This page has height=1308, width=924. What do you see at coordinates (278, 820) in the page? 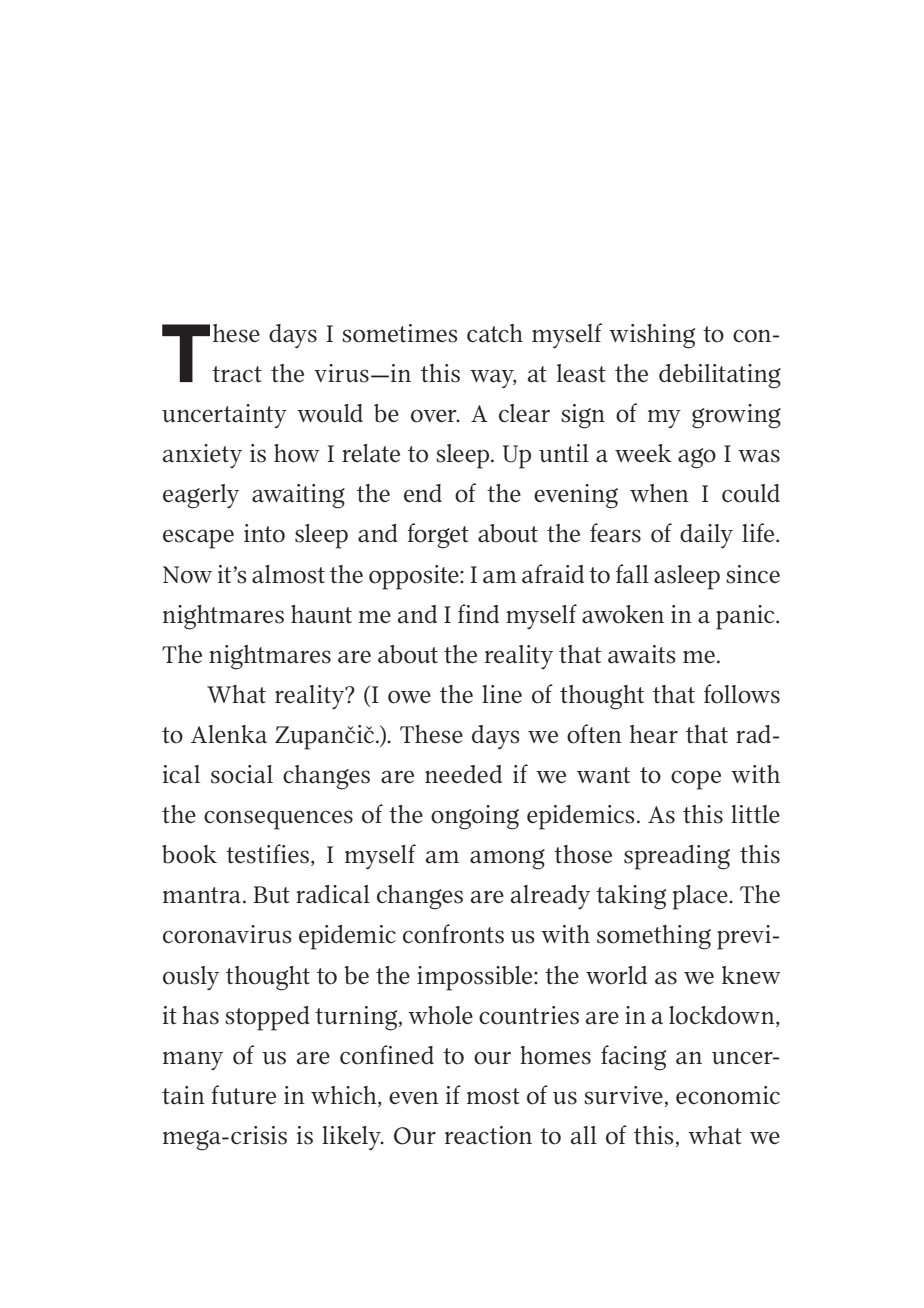
I see `consequences` at bounding box center [278, 820].
